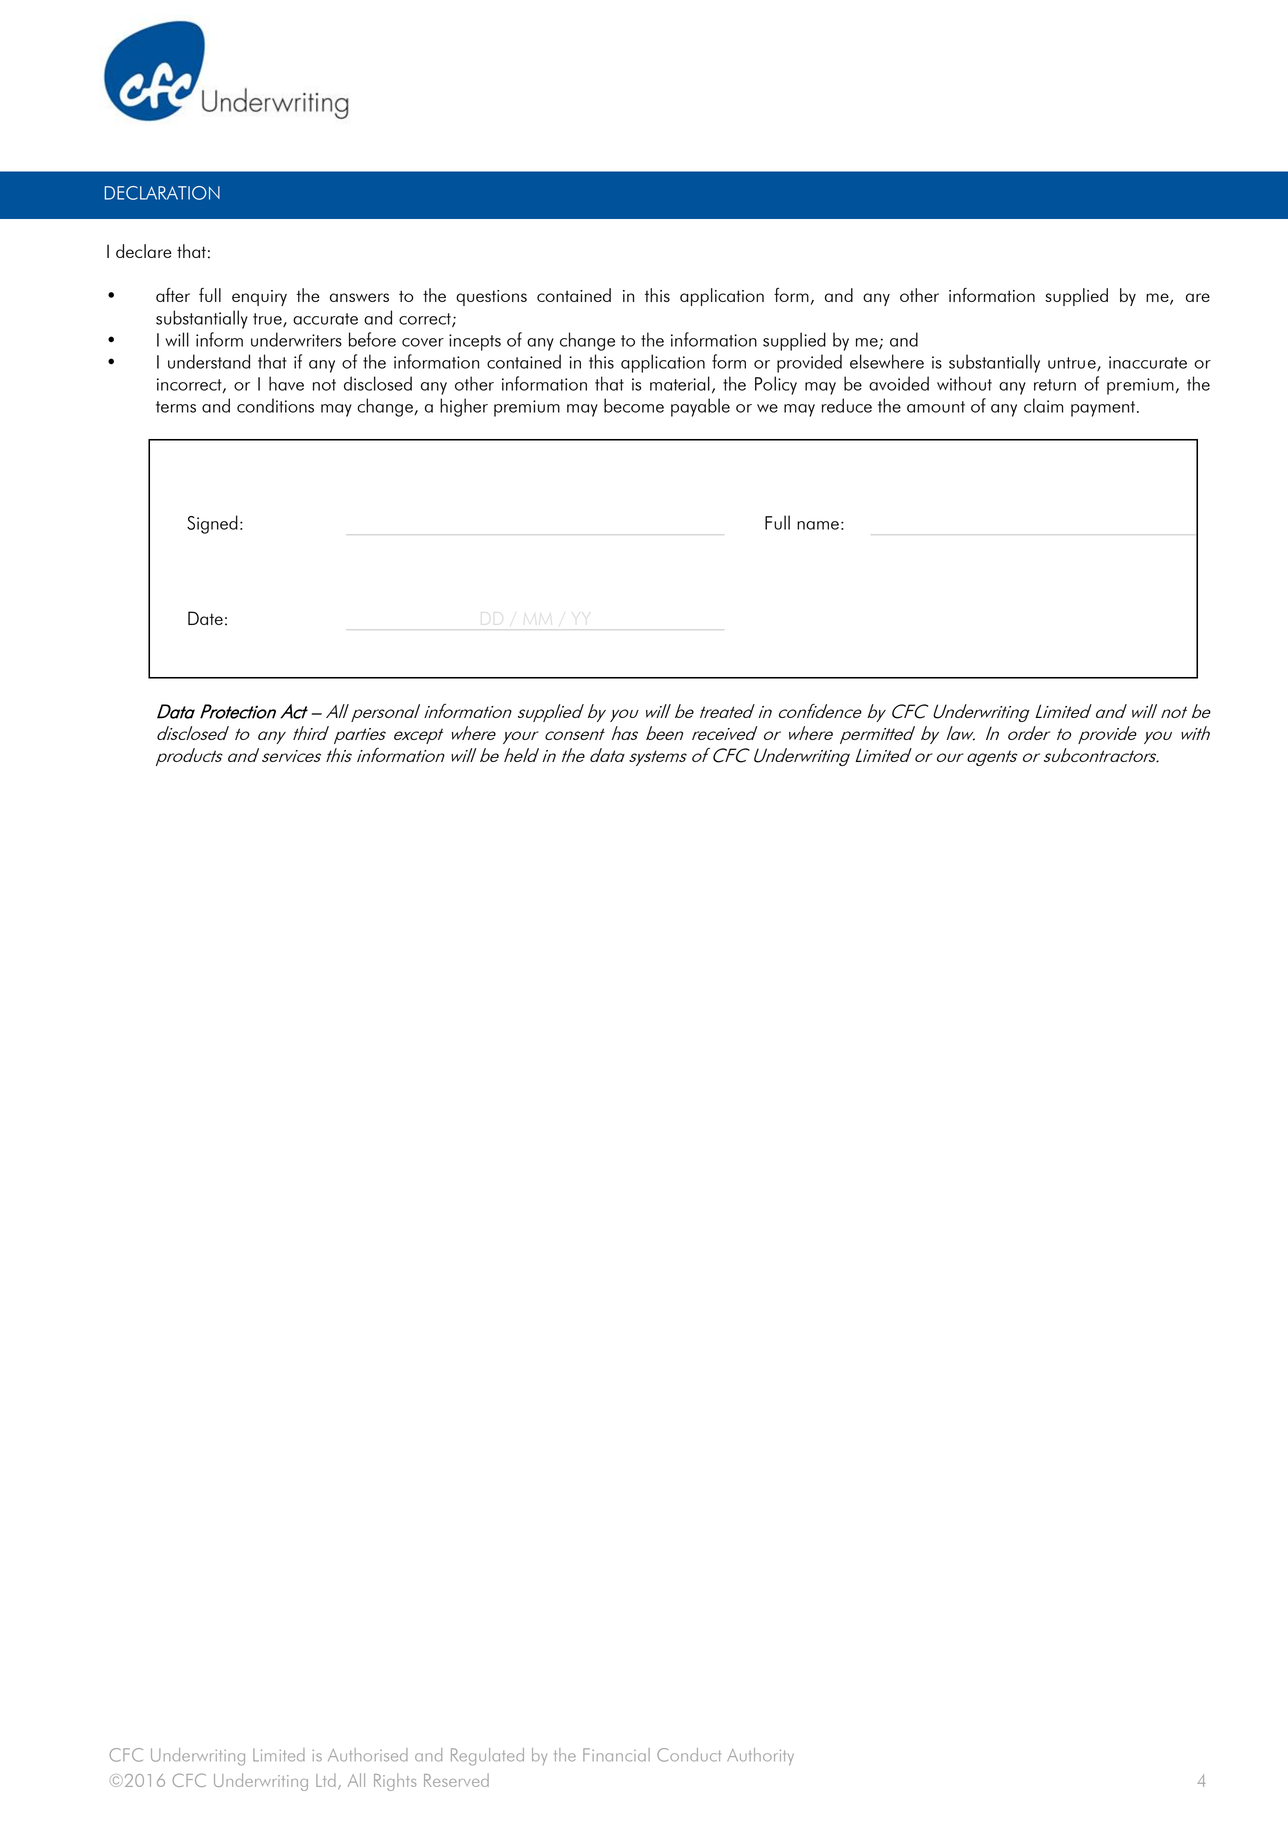 The height and width of the screenshot is (1821, 1288). I want to click on claim, so click(1043, 405).
